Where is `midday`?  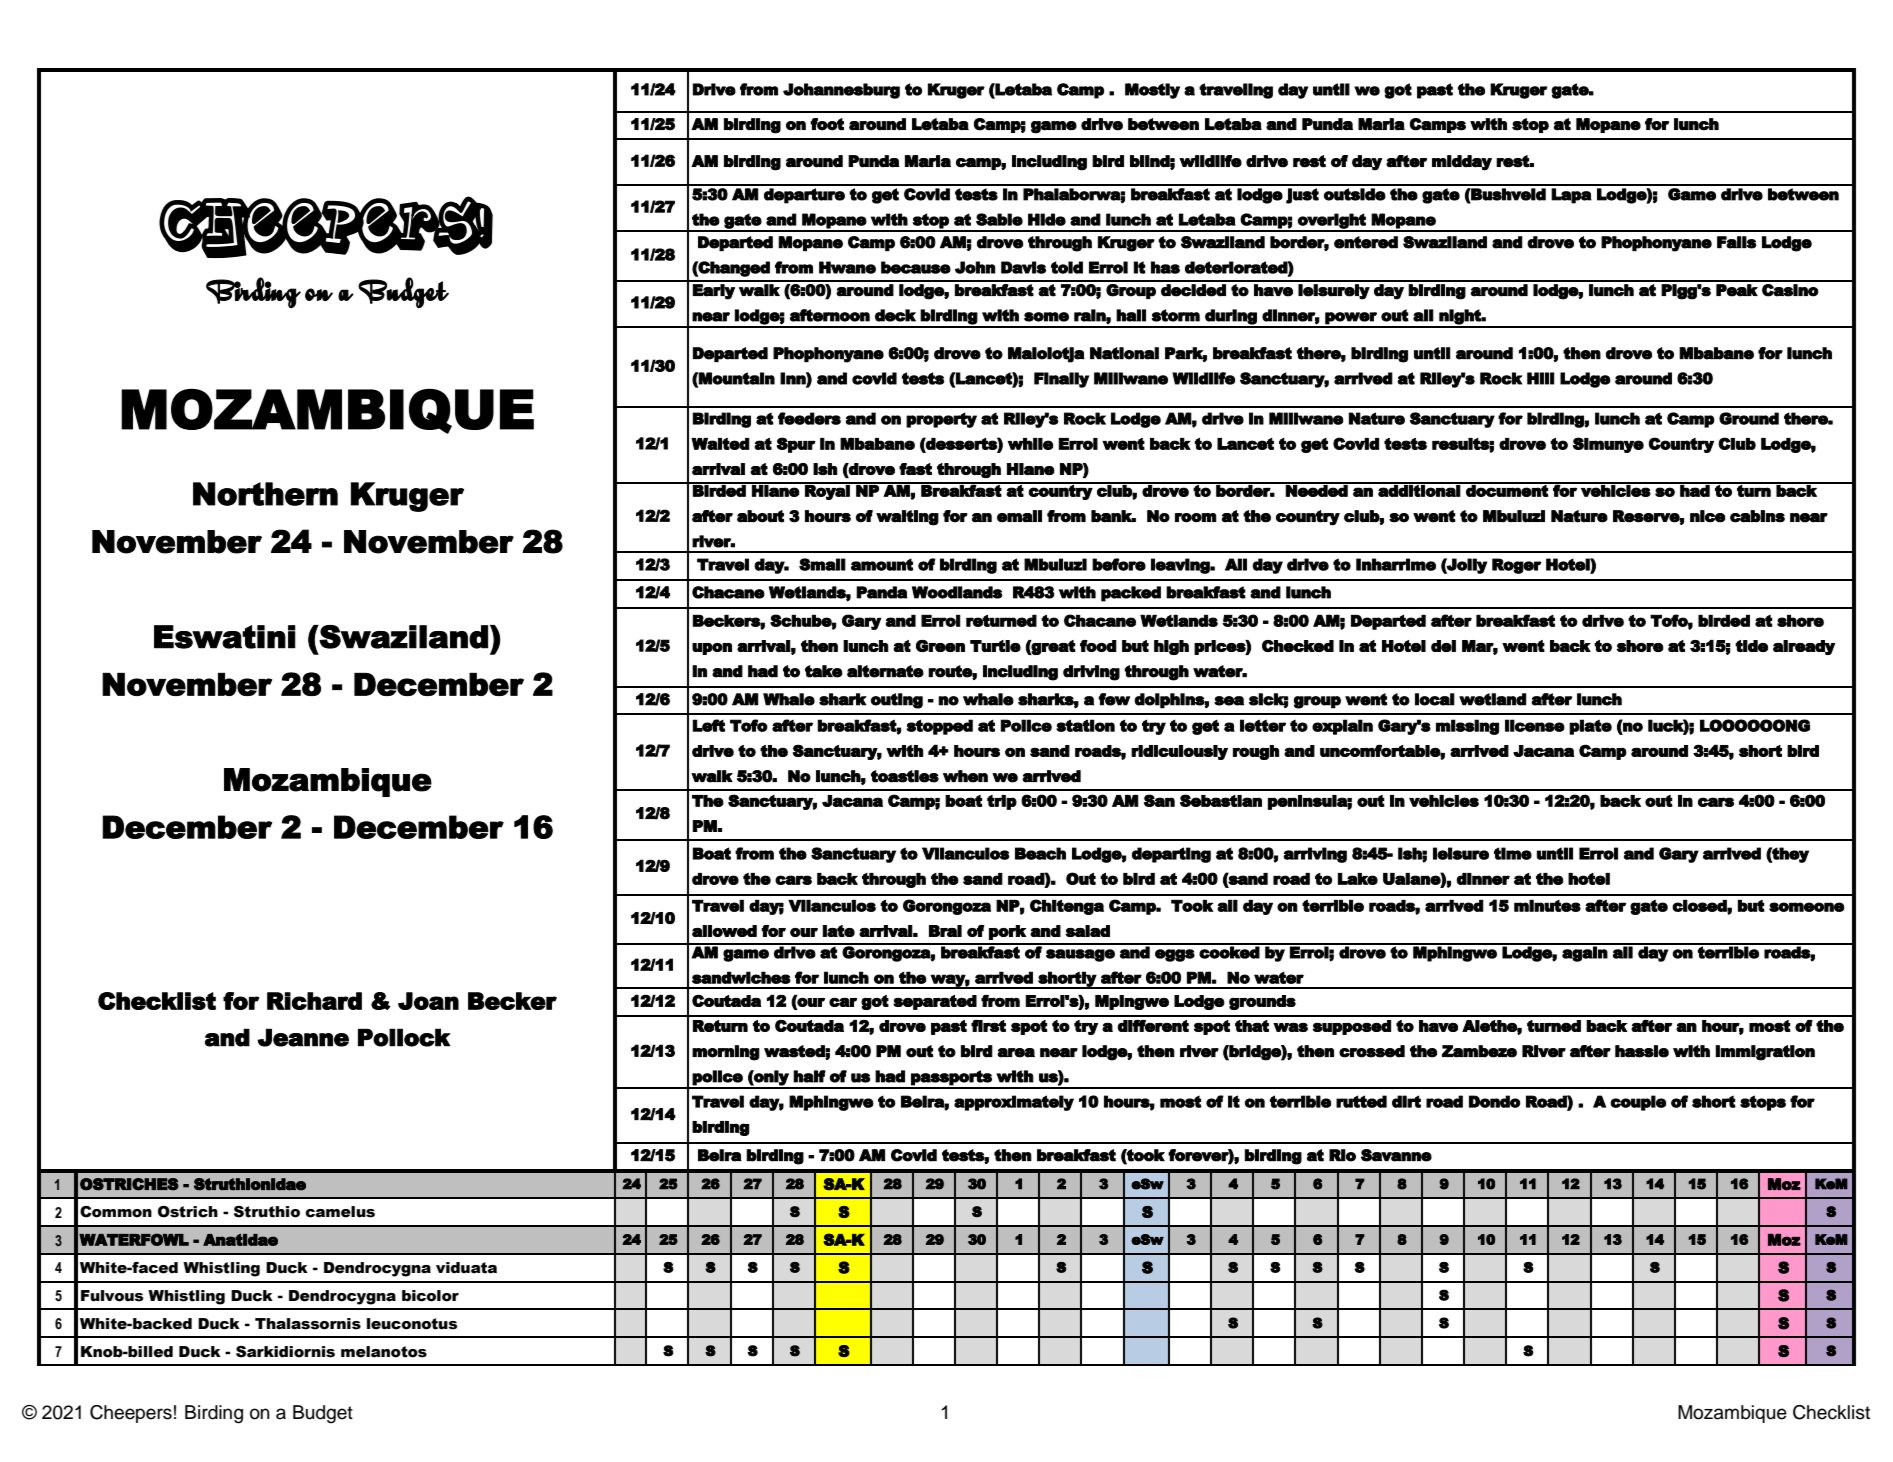
midday is located at coordinates (1462, 163).
